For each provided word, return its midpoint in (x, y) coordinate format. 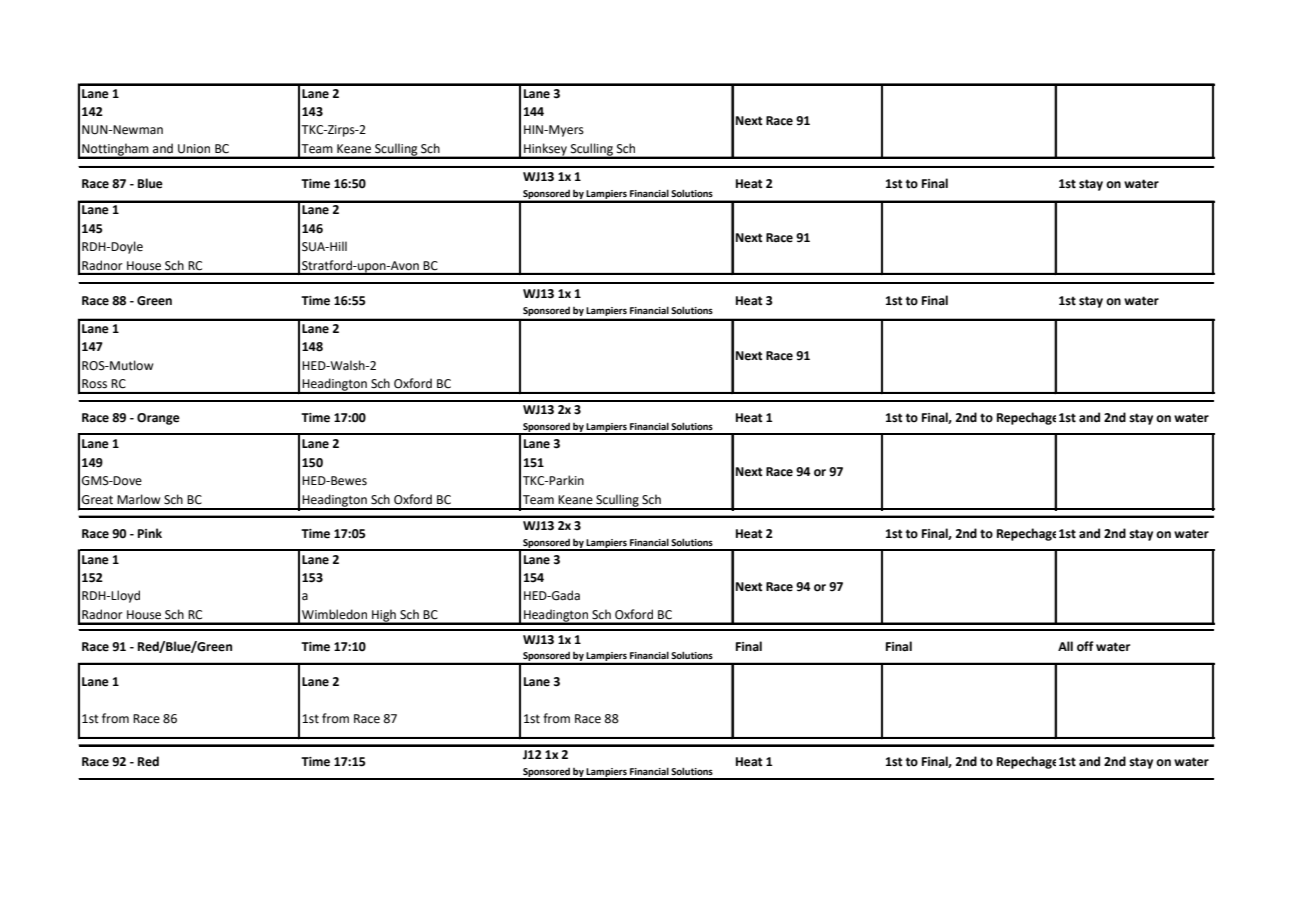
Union (194, 148)
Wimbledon (334, 614)
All (1065, 646)
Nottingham (115, 150)
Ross (94, 383)
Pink (150, 533)
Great (97, 500)
